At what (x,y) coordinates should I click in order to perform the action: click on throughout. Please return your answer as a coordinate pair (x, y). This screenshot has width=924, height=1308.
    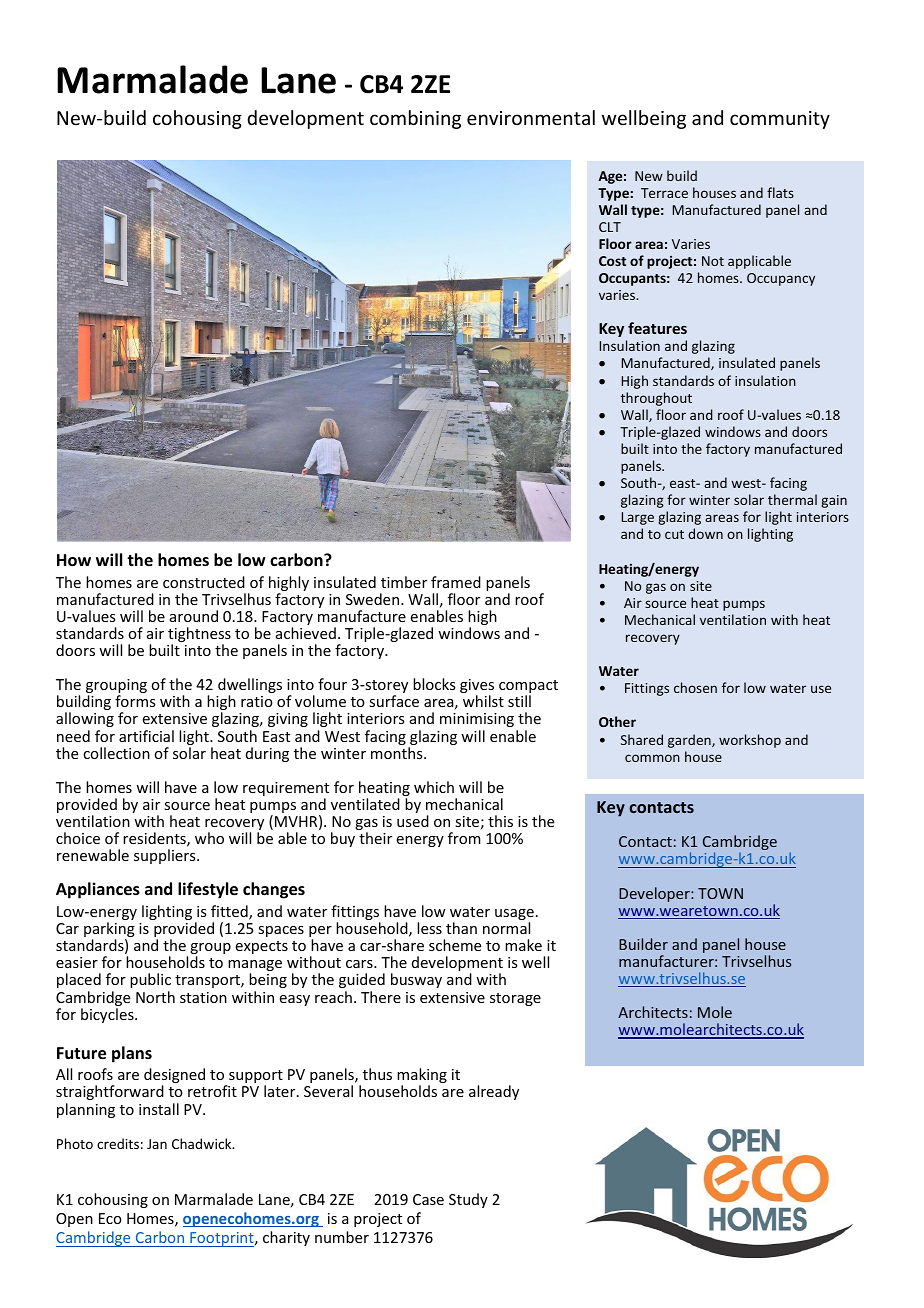
    Looking at the image, I should click on (656, 399).
